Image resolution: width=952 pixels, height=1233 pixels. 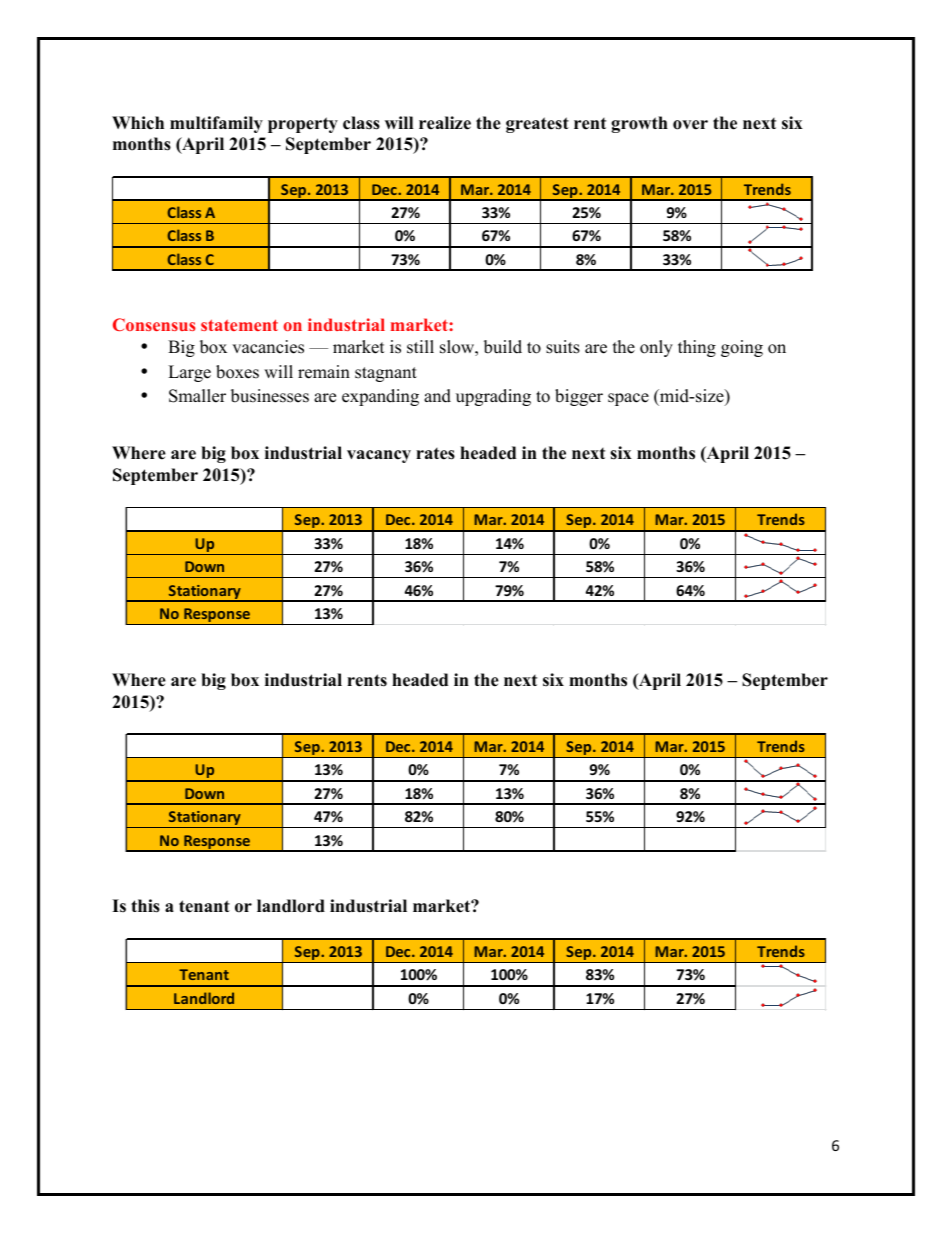 What do you see at coordinates (628, 399) in the screenshot?
I see `space` at bounding box center [628, 399].
